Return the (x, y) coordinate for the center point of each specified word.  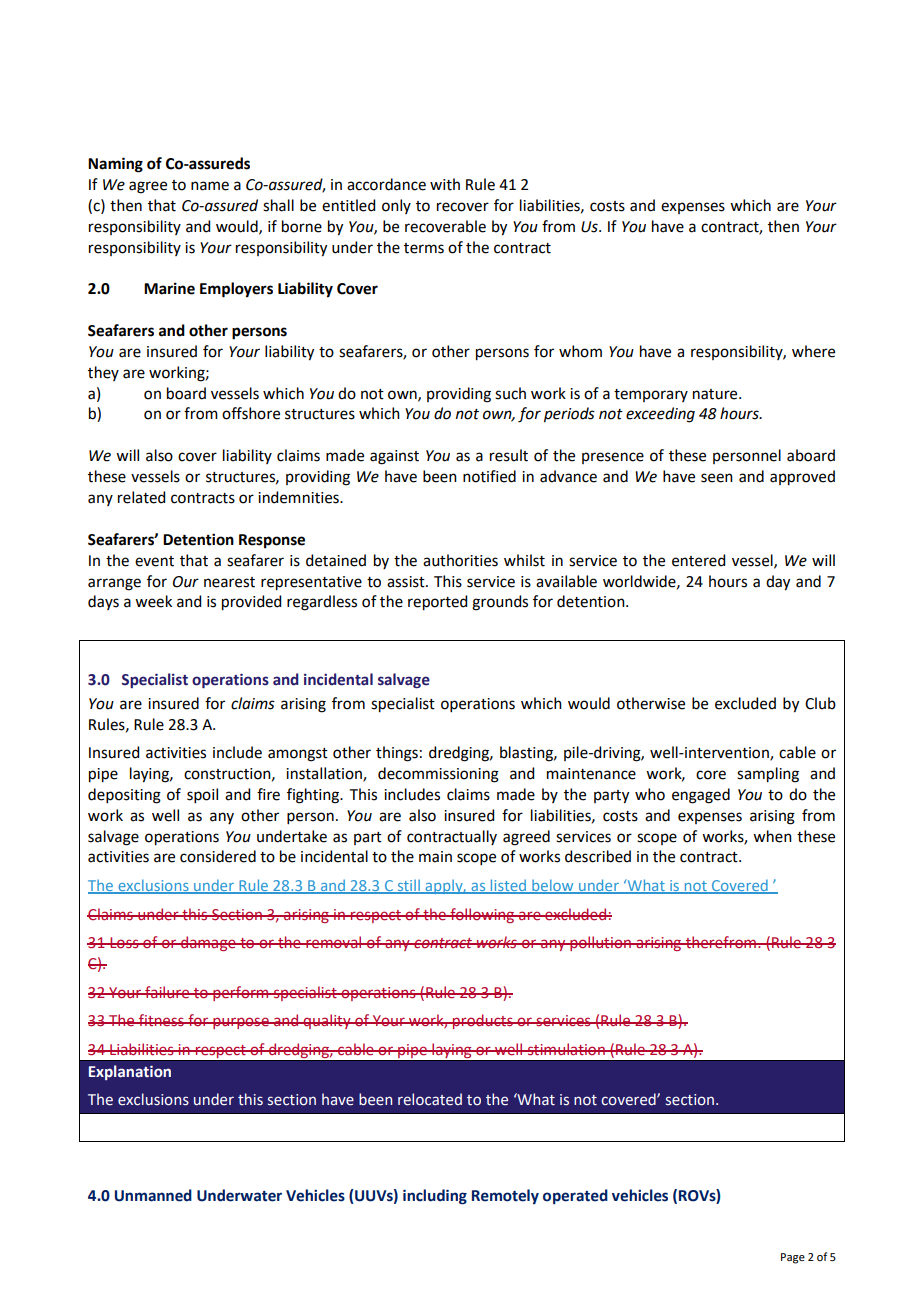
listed (508, 886)
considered (218, 856)
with (445, 184)
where (813, 351)
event (154, 561)
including (435, 1197)
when (772, 836)
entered (698, 560)
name (210, 186)
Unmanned (153, 1195)
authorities (460, 560)
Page (793, 1258)
